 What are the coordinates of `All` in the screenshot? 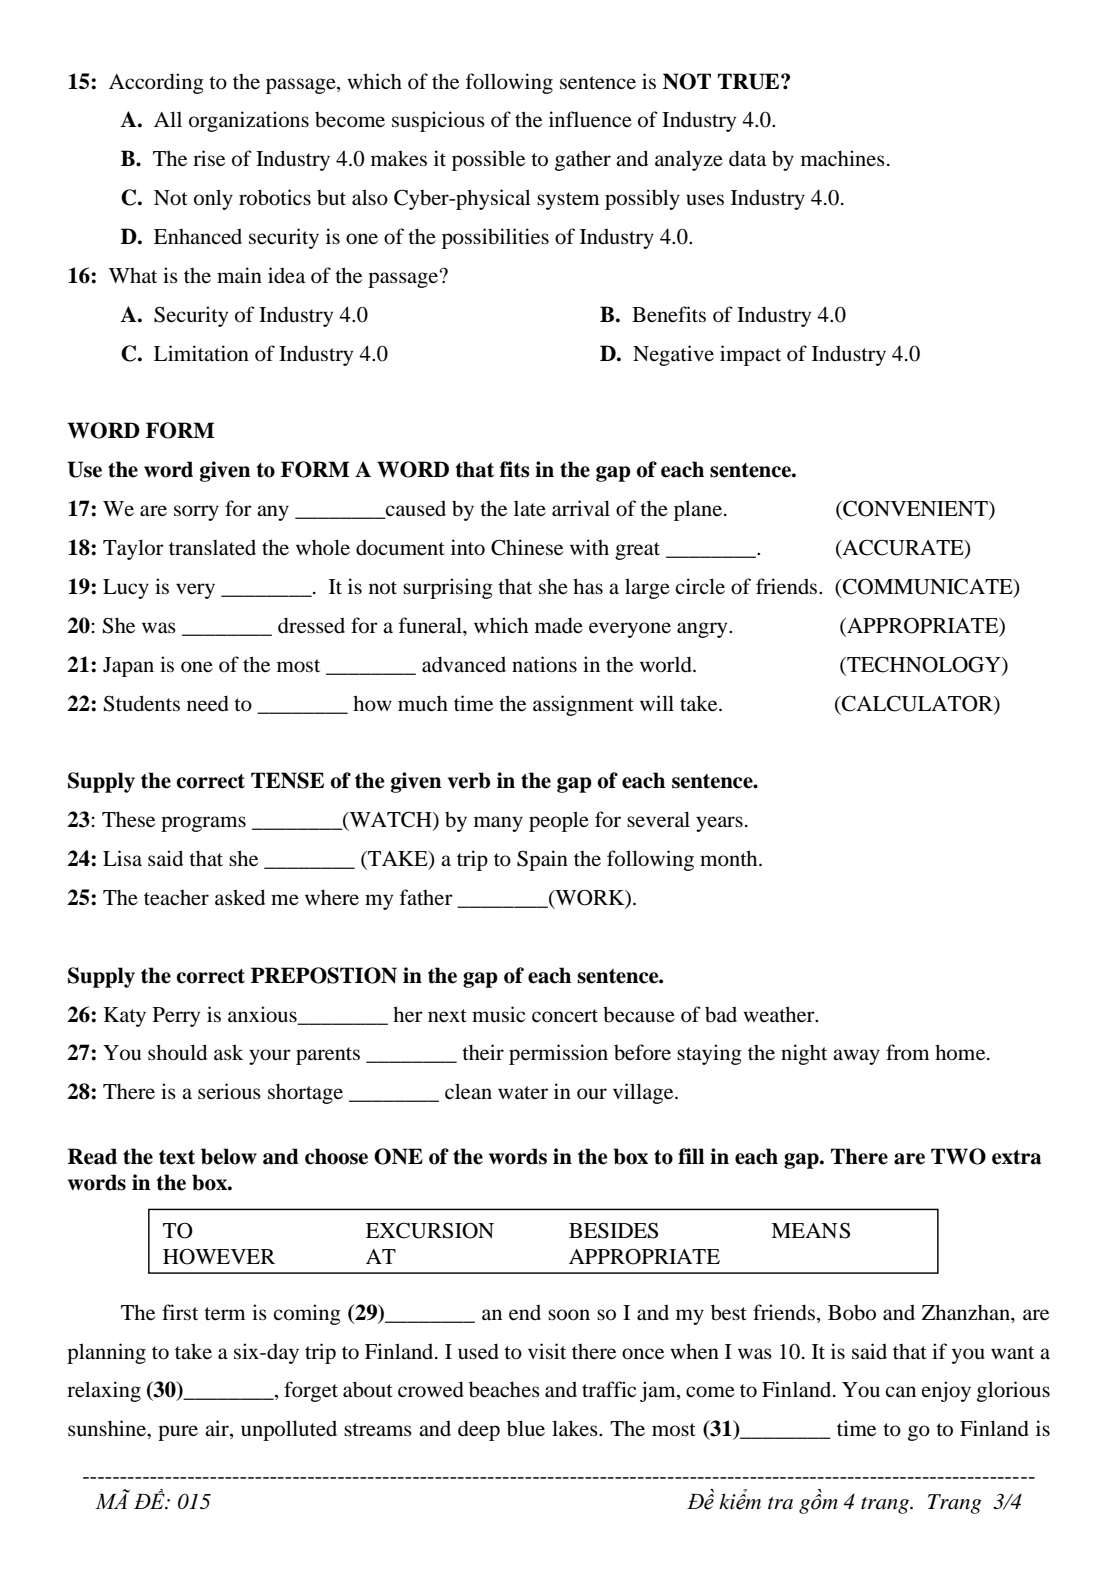 It's located at (168, 119).
